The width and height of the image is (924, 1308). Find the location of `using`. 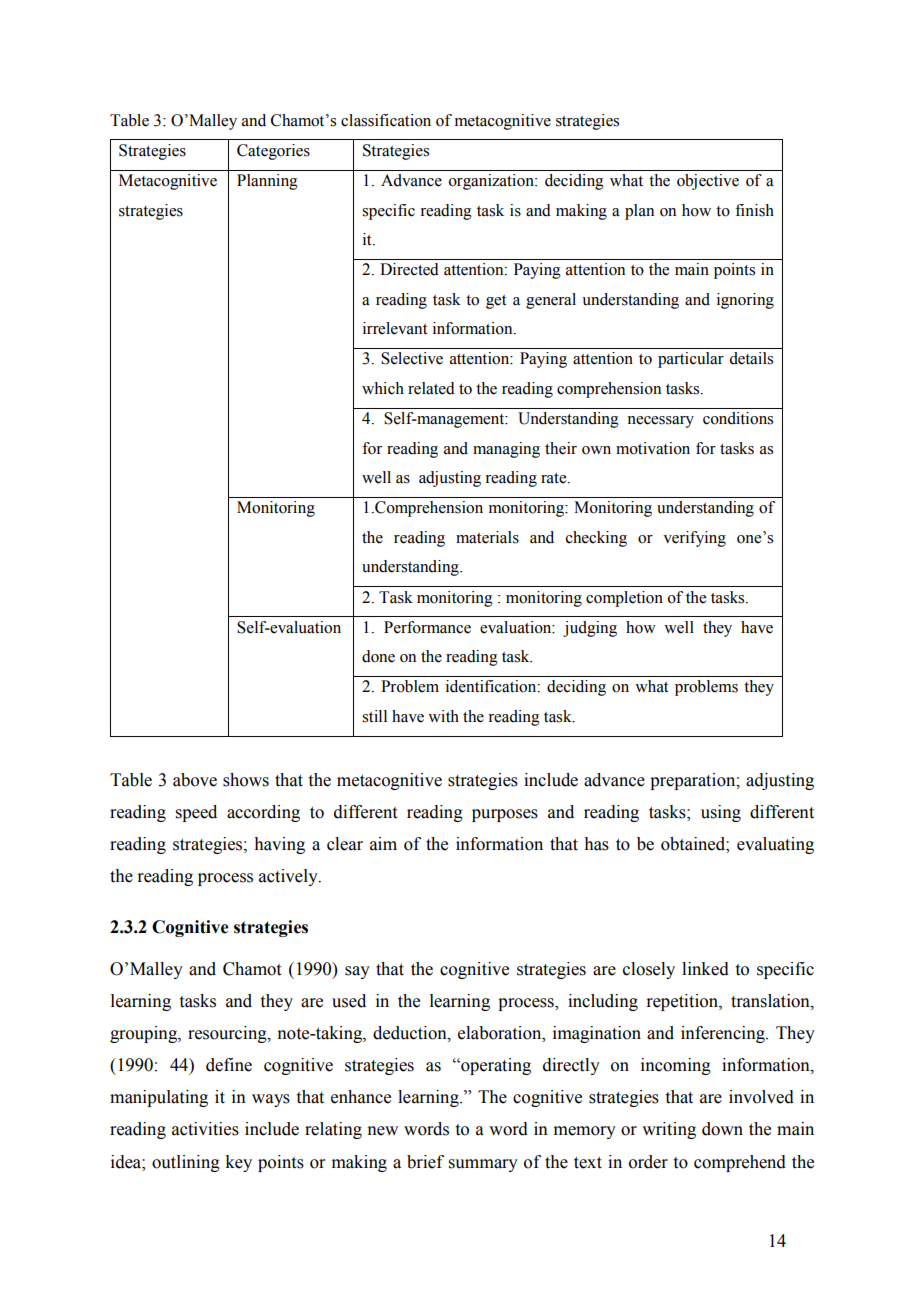

using is located at coordinates (721, 813).
